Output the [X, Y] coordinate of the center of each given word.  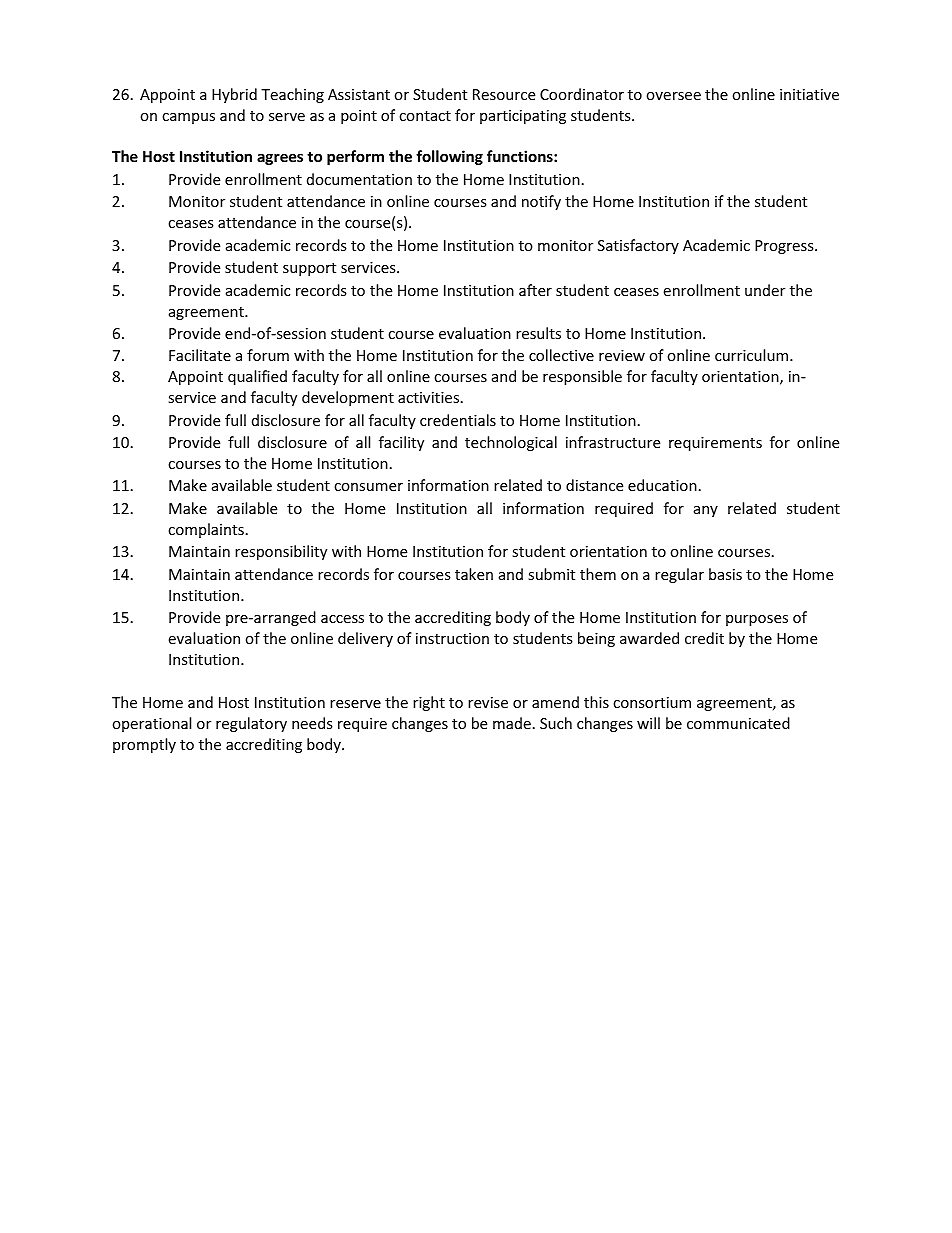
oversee [673, 96]
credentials [458, 420]
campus [188, 118]
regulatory [251, 724]
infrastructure [613, 442]
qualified [257, 377]
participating [523, 117]
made [512, 723]
